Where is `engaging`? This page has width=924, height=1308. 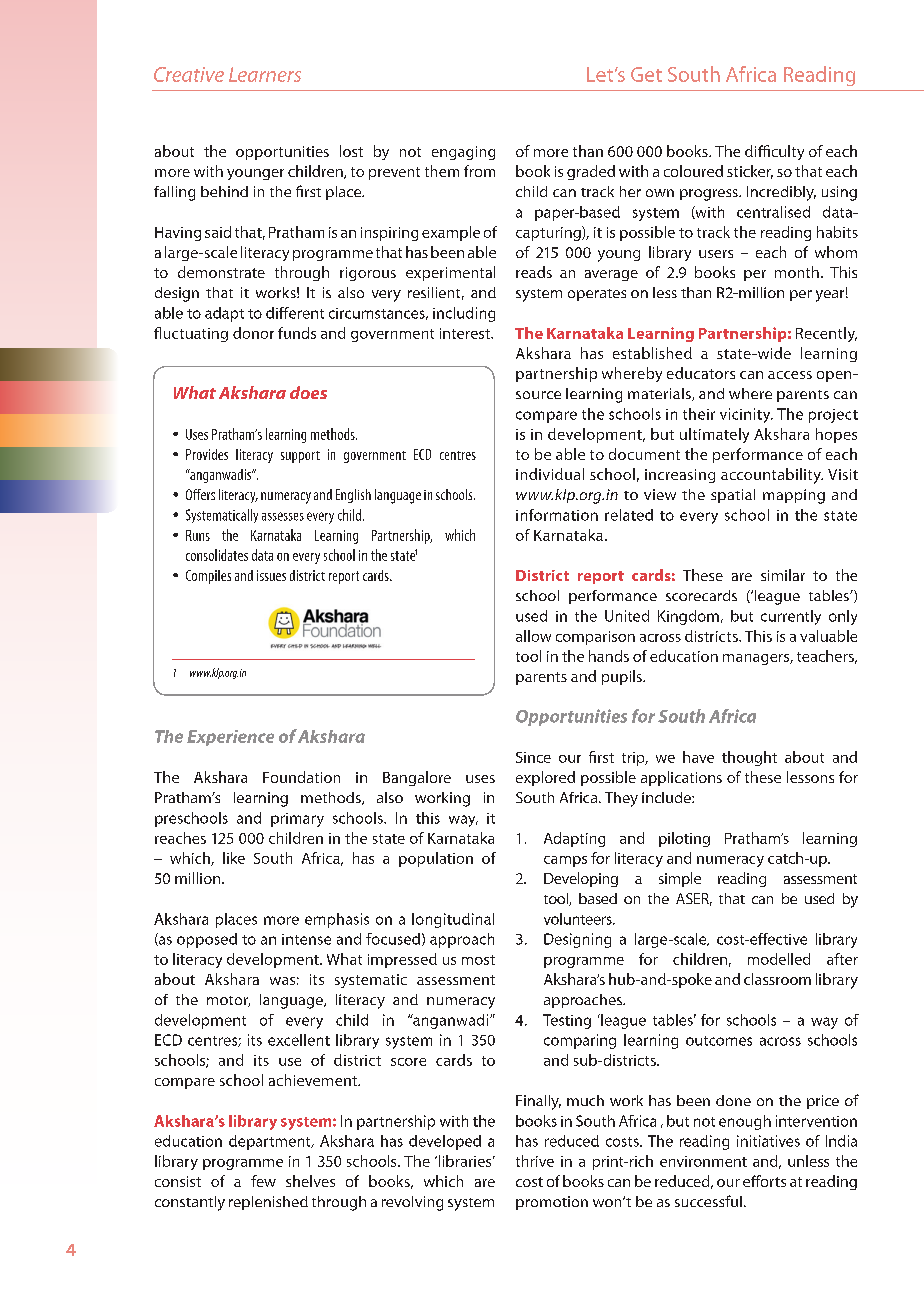 engaging is located at coordinates (463, 153).
